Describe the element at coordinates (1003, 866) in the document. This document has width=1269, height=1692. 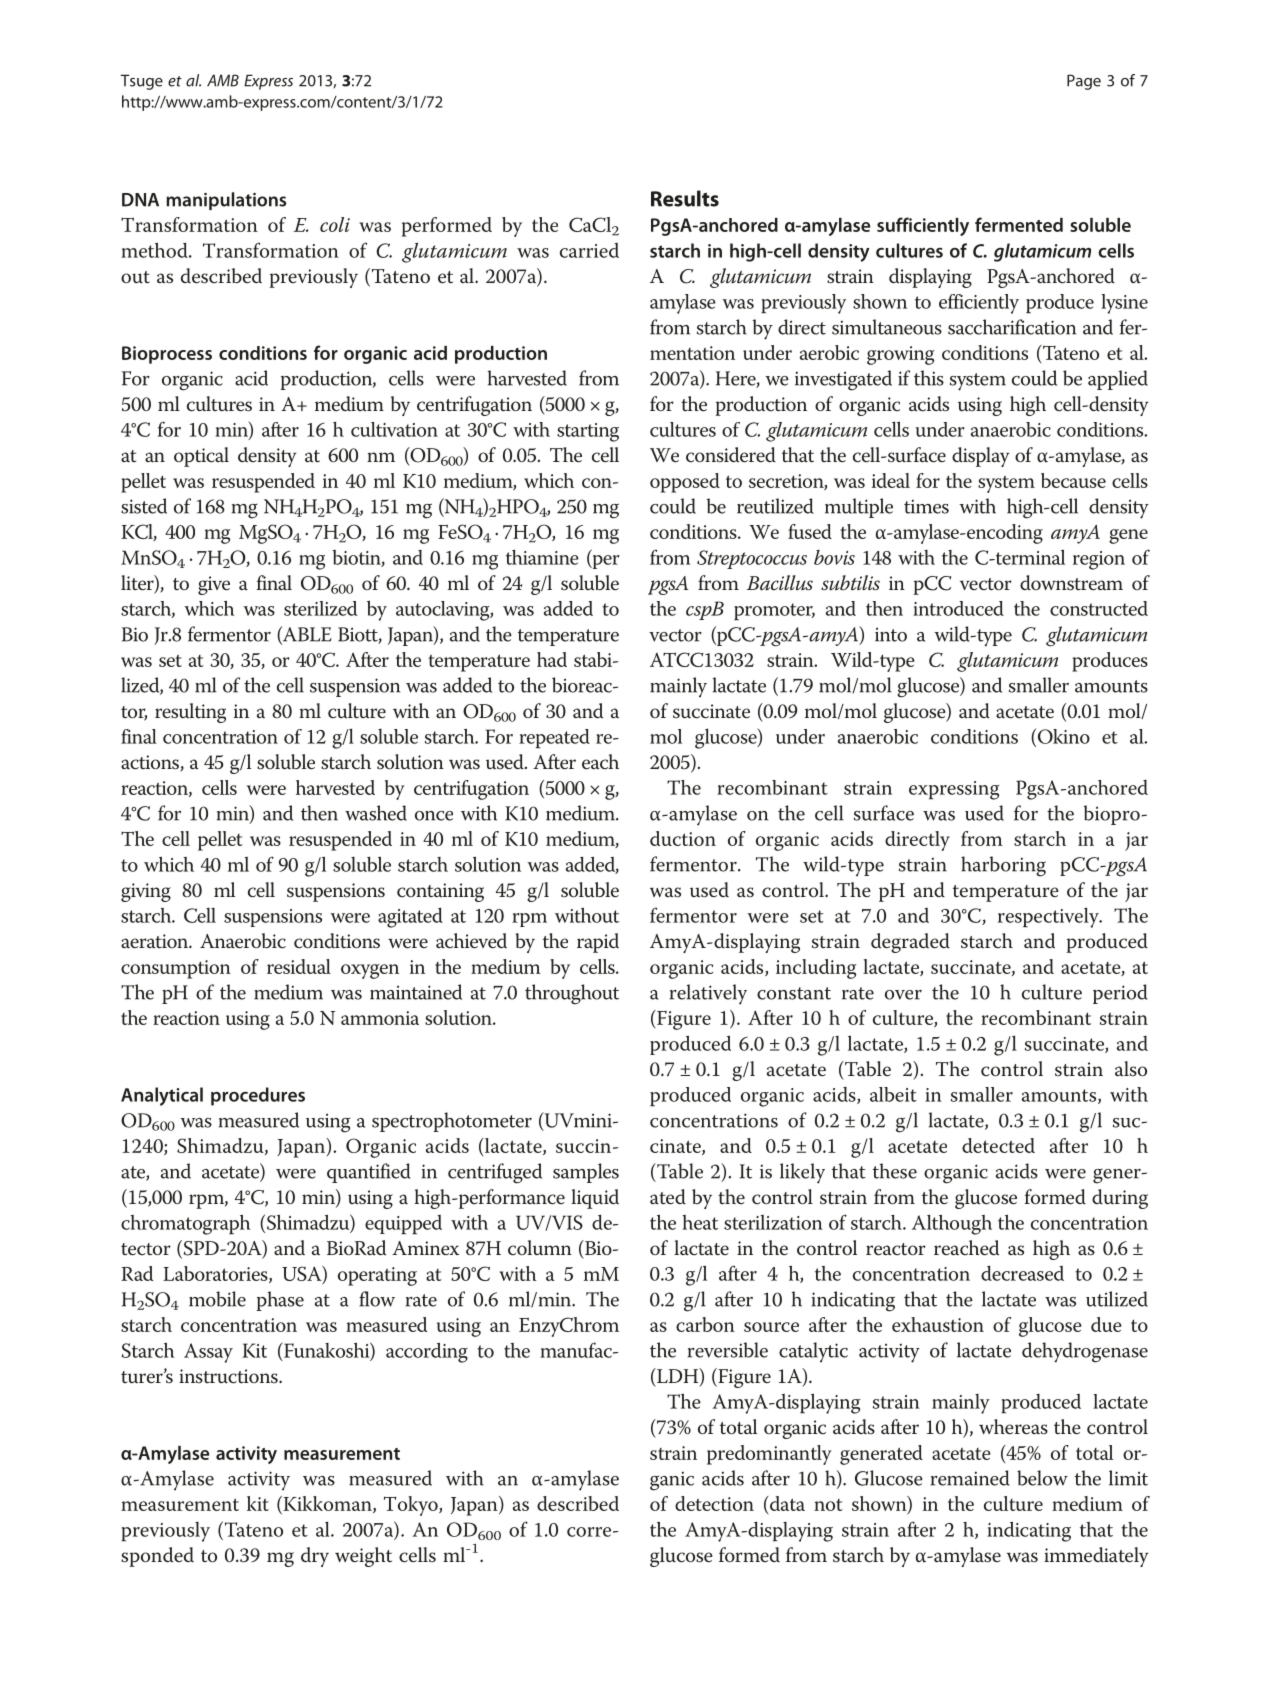
I see `harboring` at that location.
